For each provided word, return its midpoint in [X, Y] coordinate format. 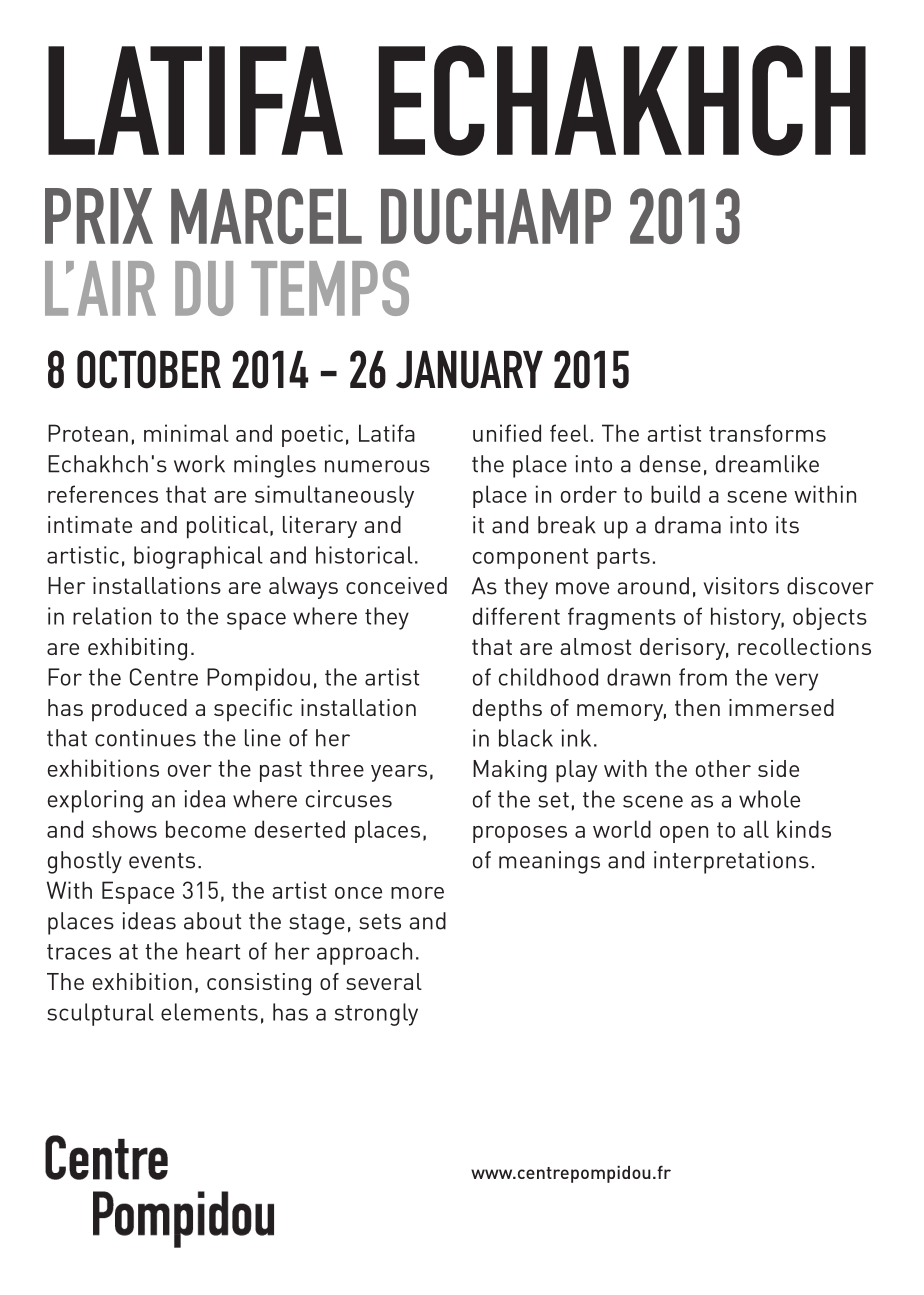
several [384, 981]
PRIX [99, 216]
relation [112, 616]
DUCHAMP [496, 216]
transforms [767, 433]
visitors [741, 586]
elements [209, 1012]
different [516, 616]
